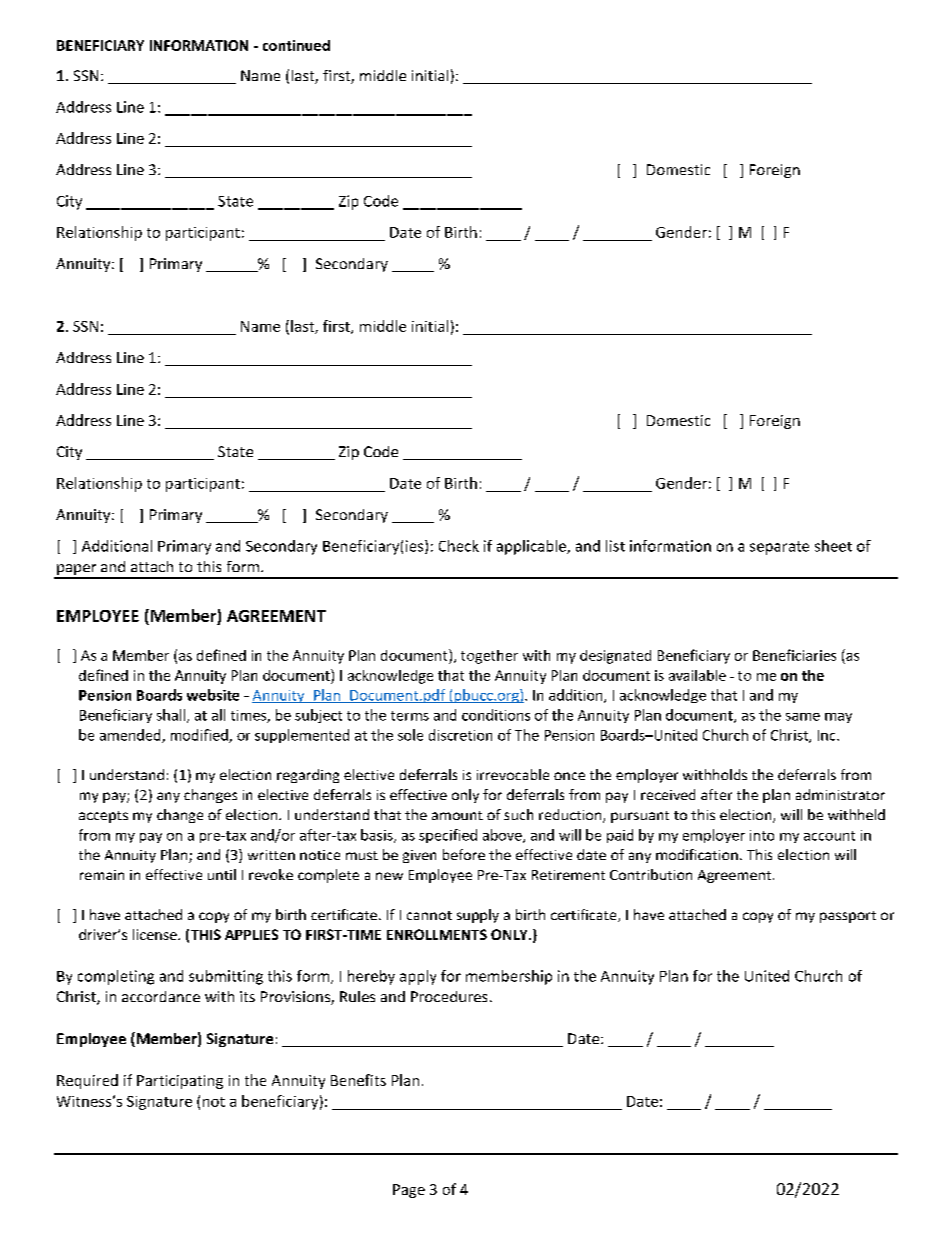  I want to click on separate, so click(779, 548).
